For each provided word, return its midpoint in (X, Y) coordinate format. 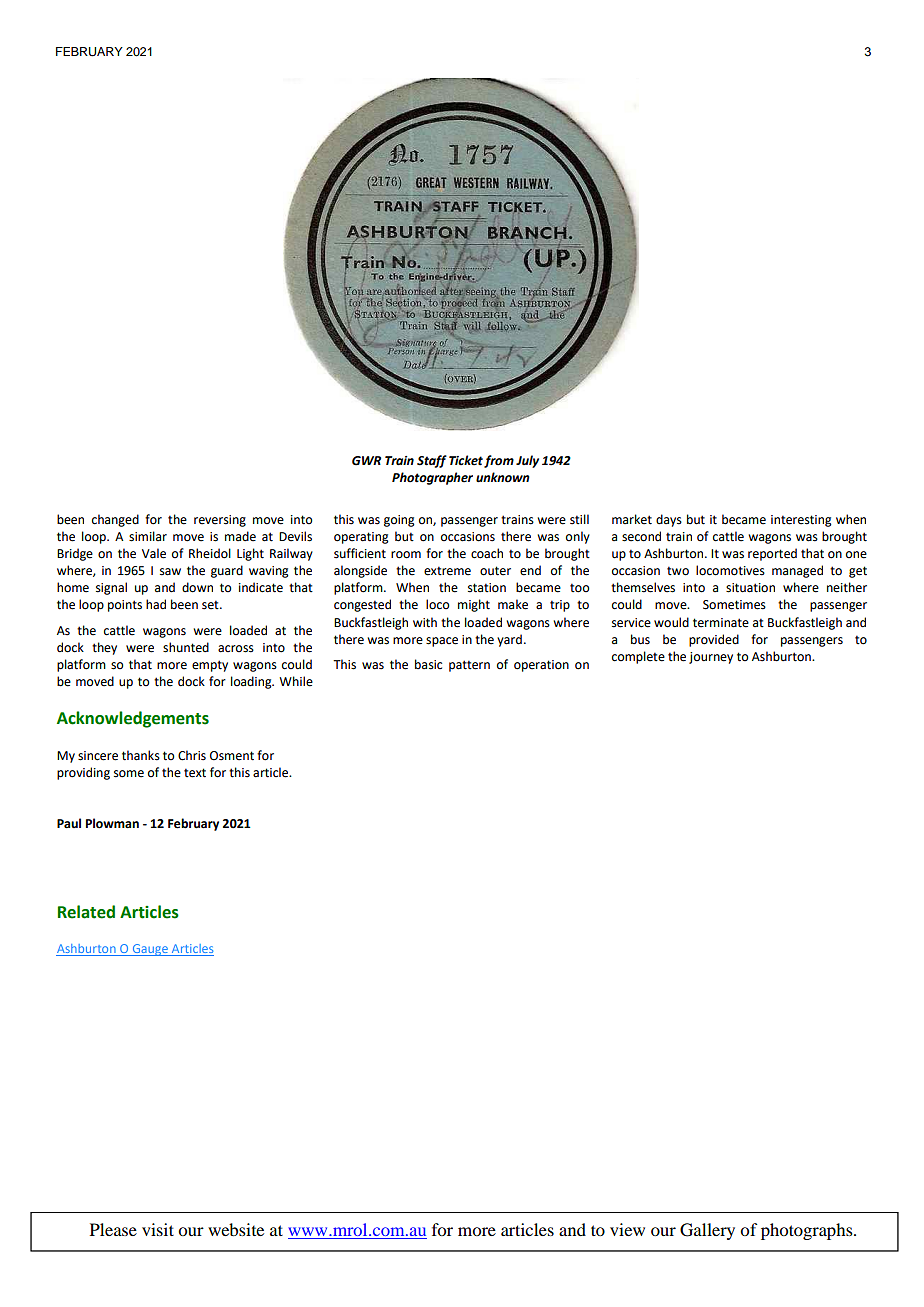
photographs (808, 1231)
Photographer (432, 478)
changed (115, 520)
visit (158, 1229)
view (627, 1229)
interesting (801, 521)
